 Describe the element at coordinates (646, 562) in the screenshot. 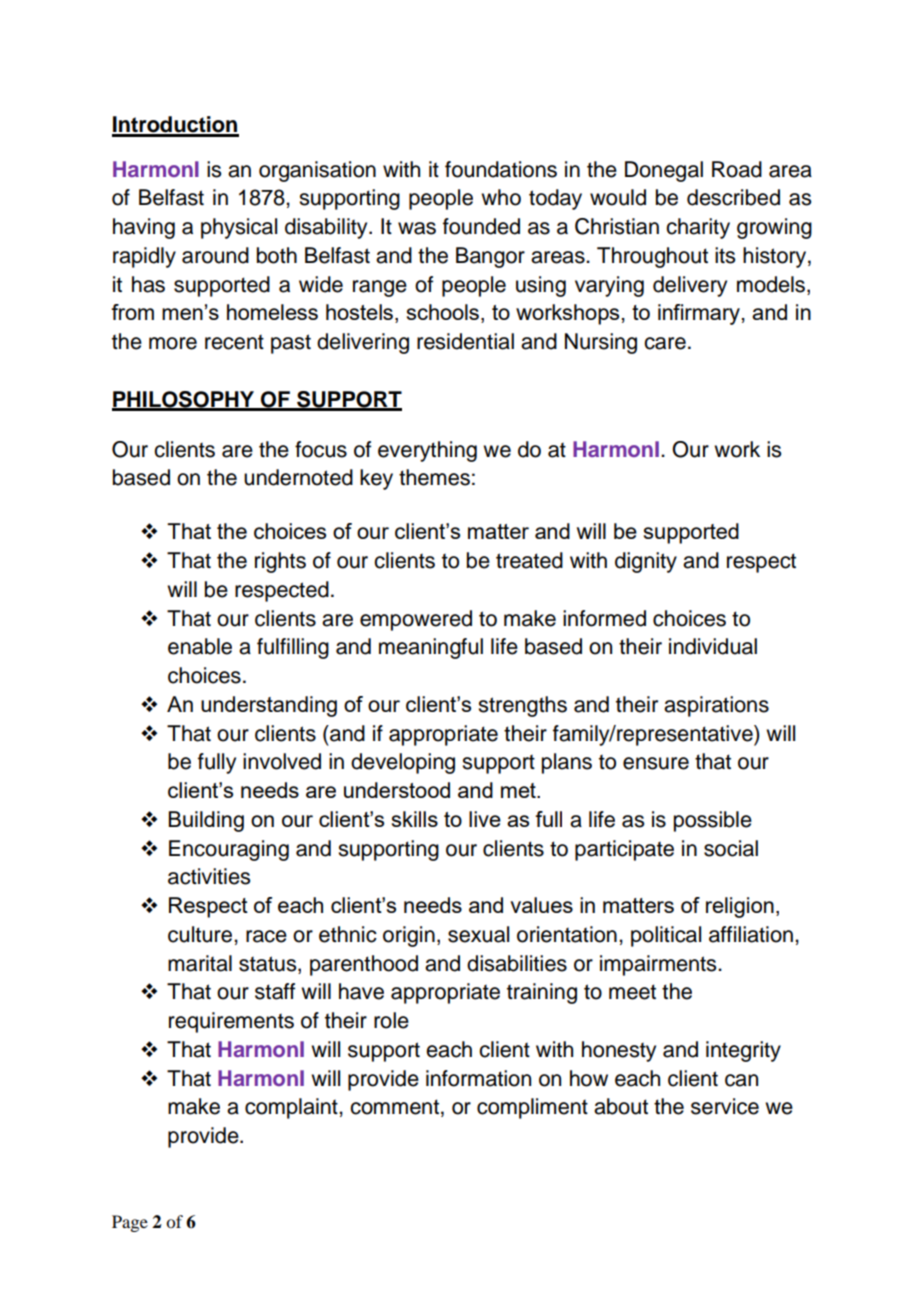

I see `dignity` at that location.
